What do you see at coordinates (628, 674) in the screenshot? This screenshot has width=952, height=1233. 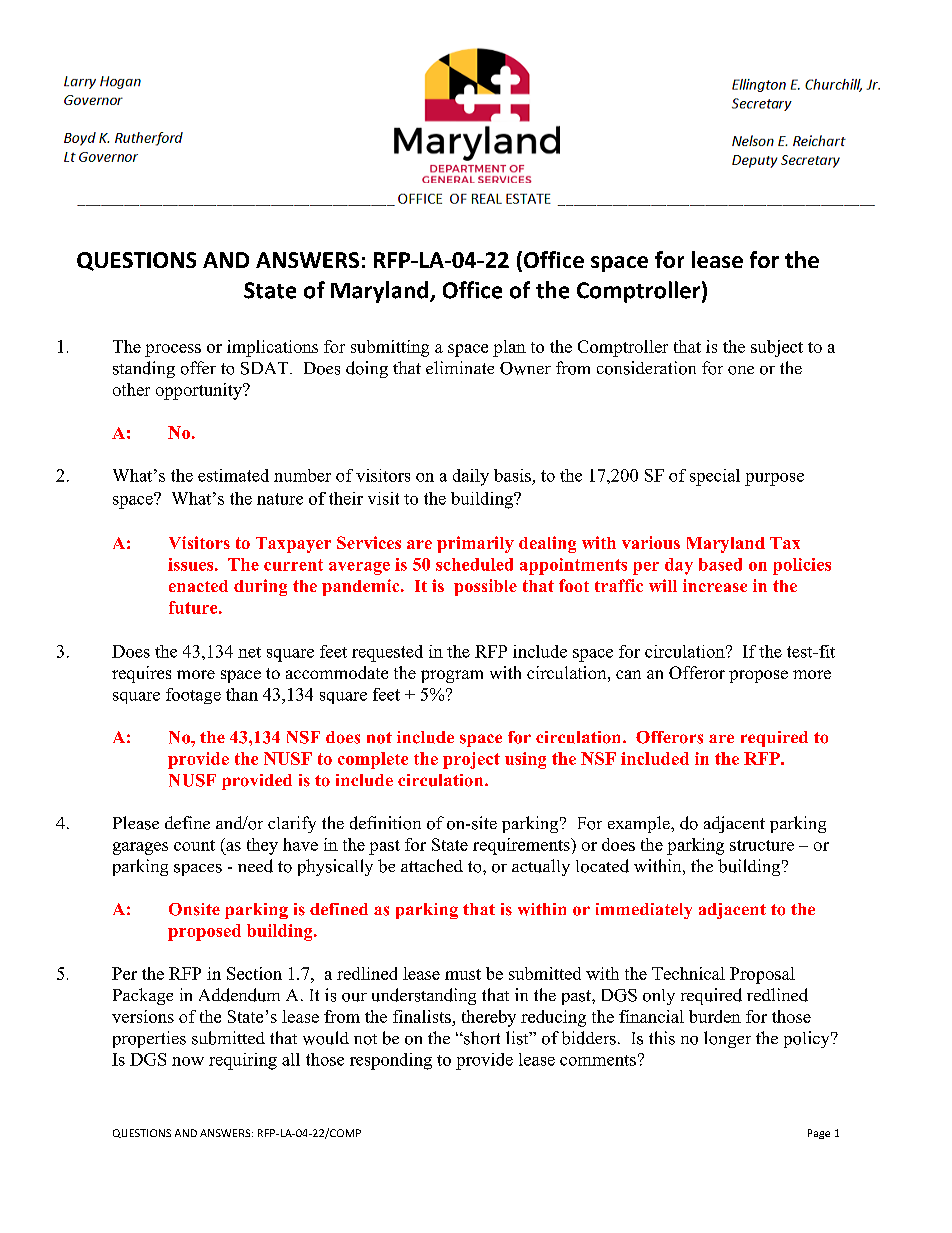 I see `can` at bounding box center [628, 674].
